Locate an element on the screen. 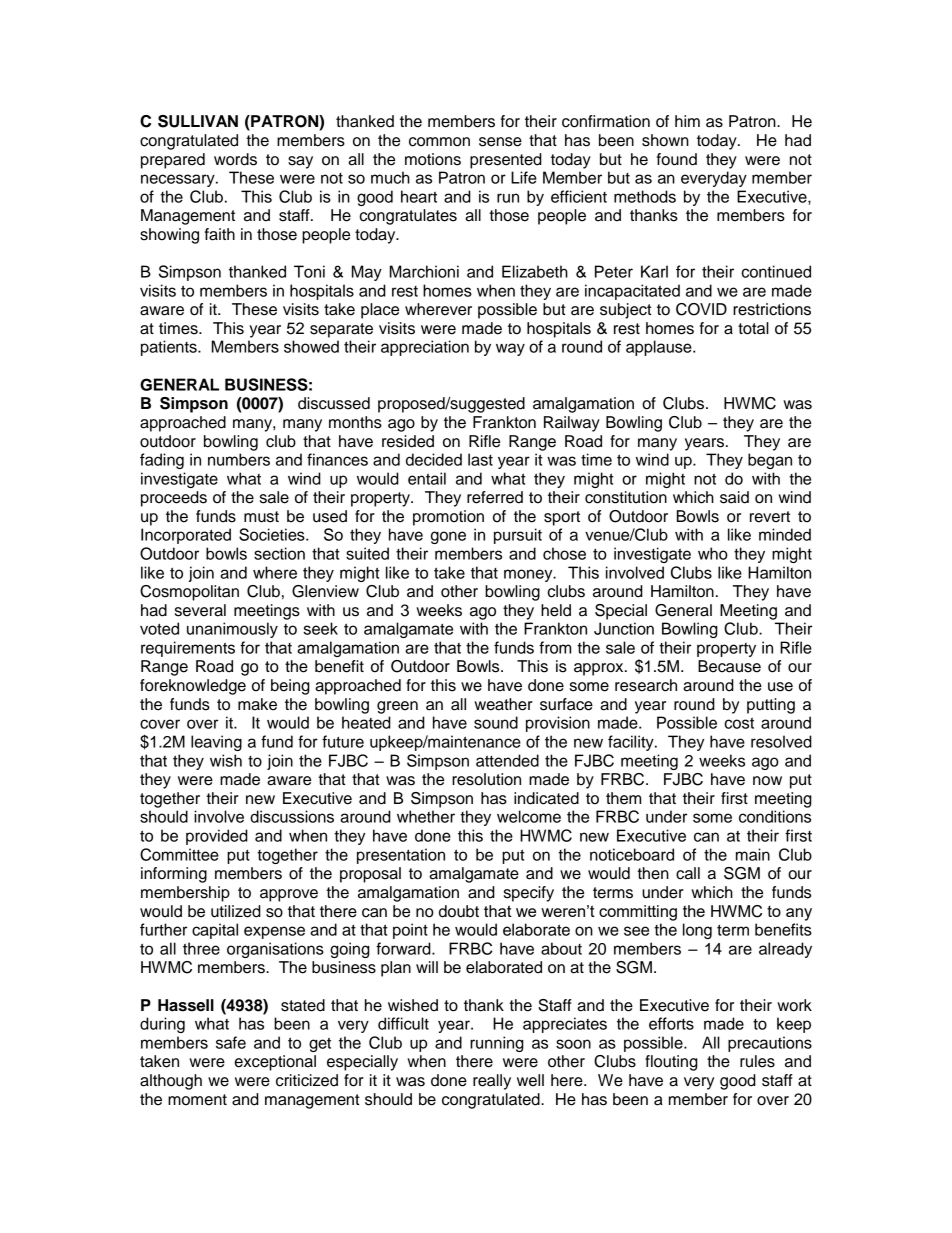 This screenshot has width=952, height=1233. safe is located at coordinates (231, 1042).
